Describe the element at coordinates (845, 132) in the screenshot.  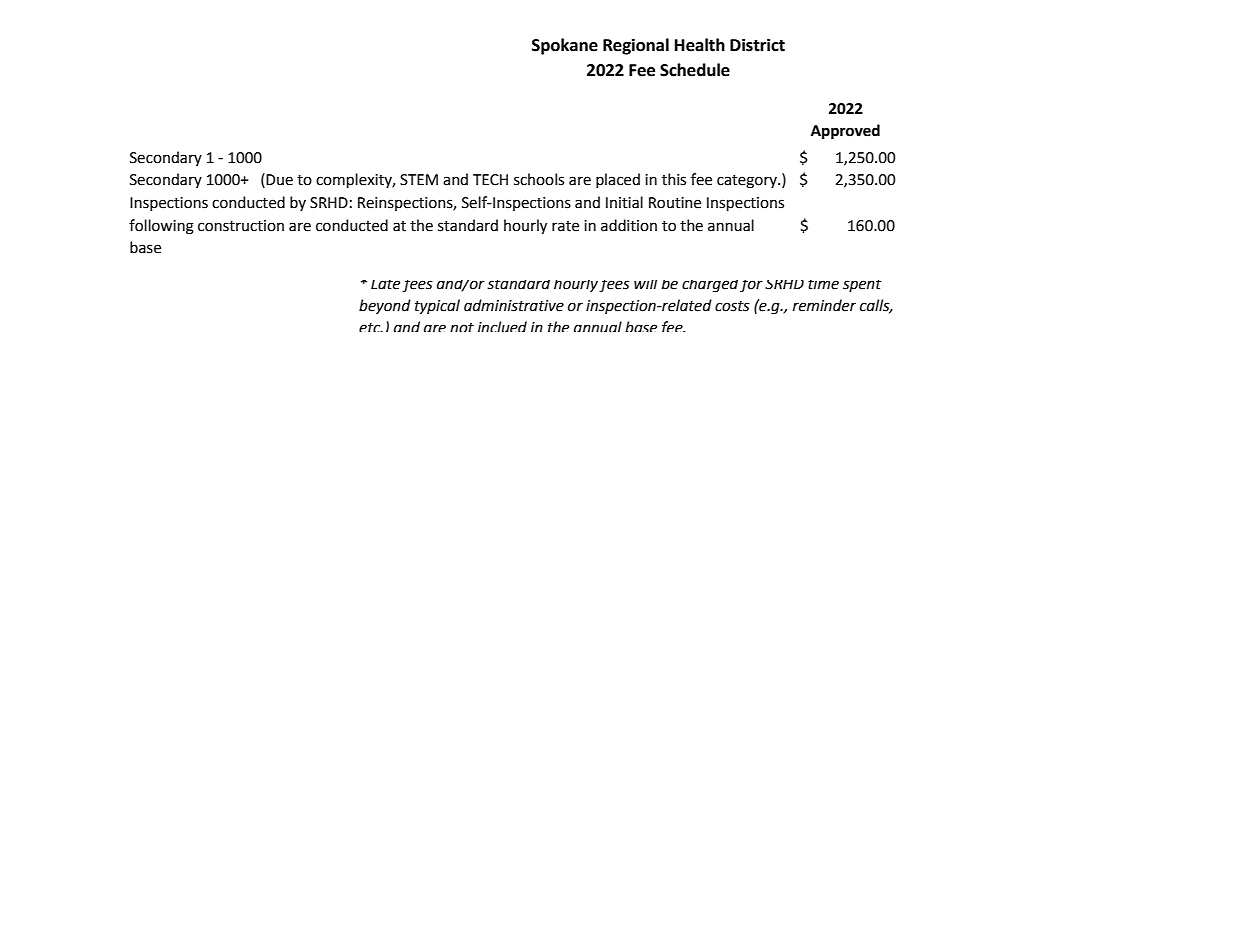
I see `Approved` at that location.
